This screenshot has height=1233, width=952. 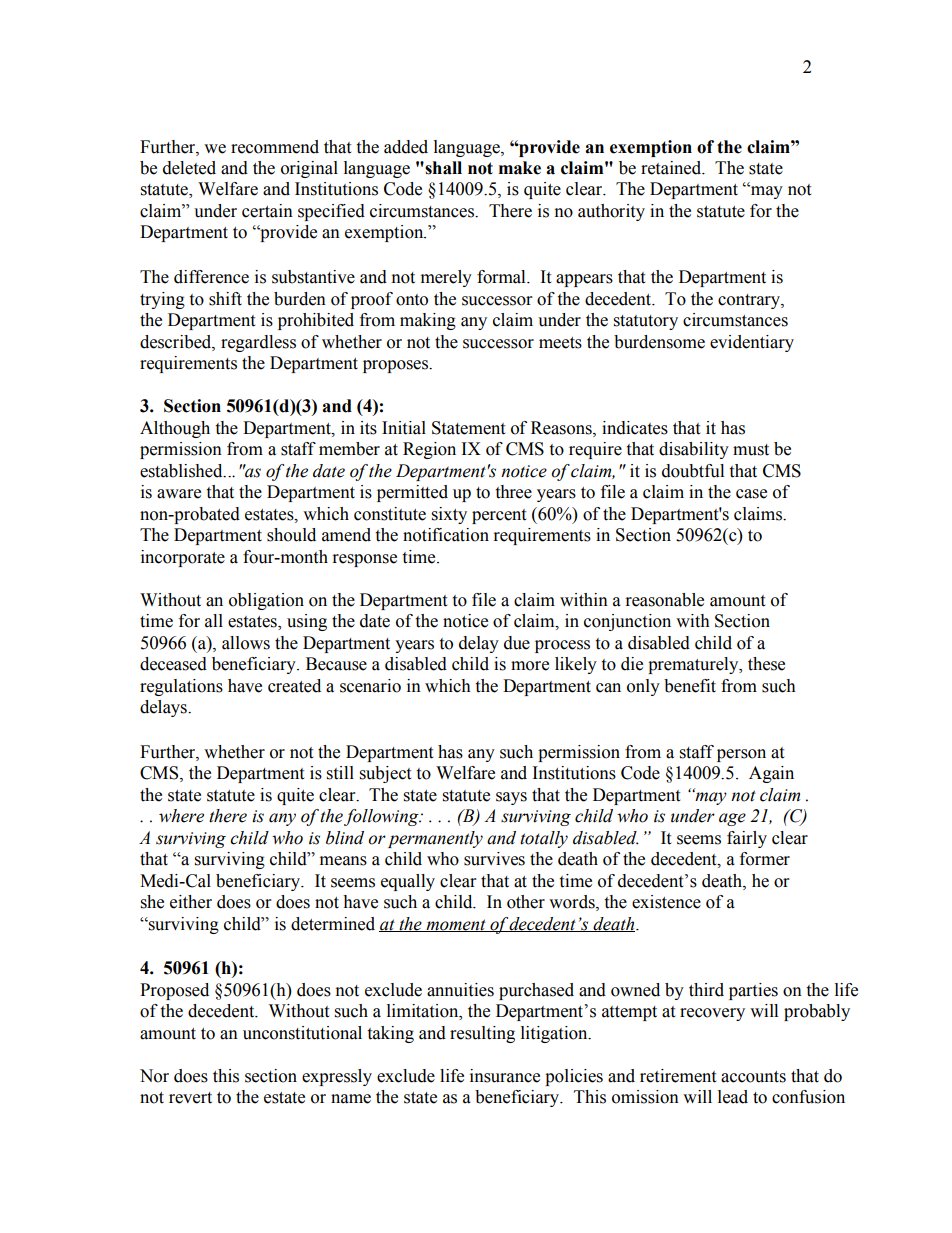 What do you see at coordinates (517, 643) in the screenshot?
I see `due` at bounding box center [517, 643].
